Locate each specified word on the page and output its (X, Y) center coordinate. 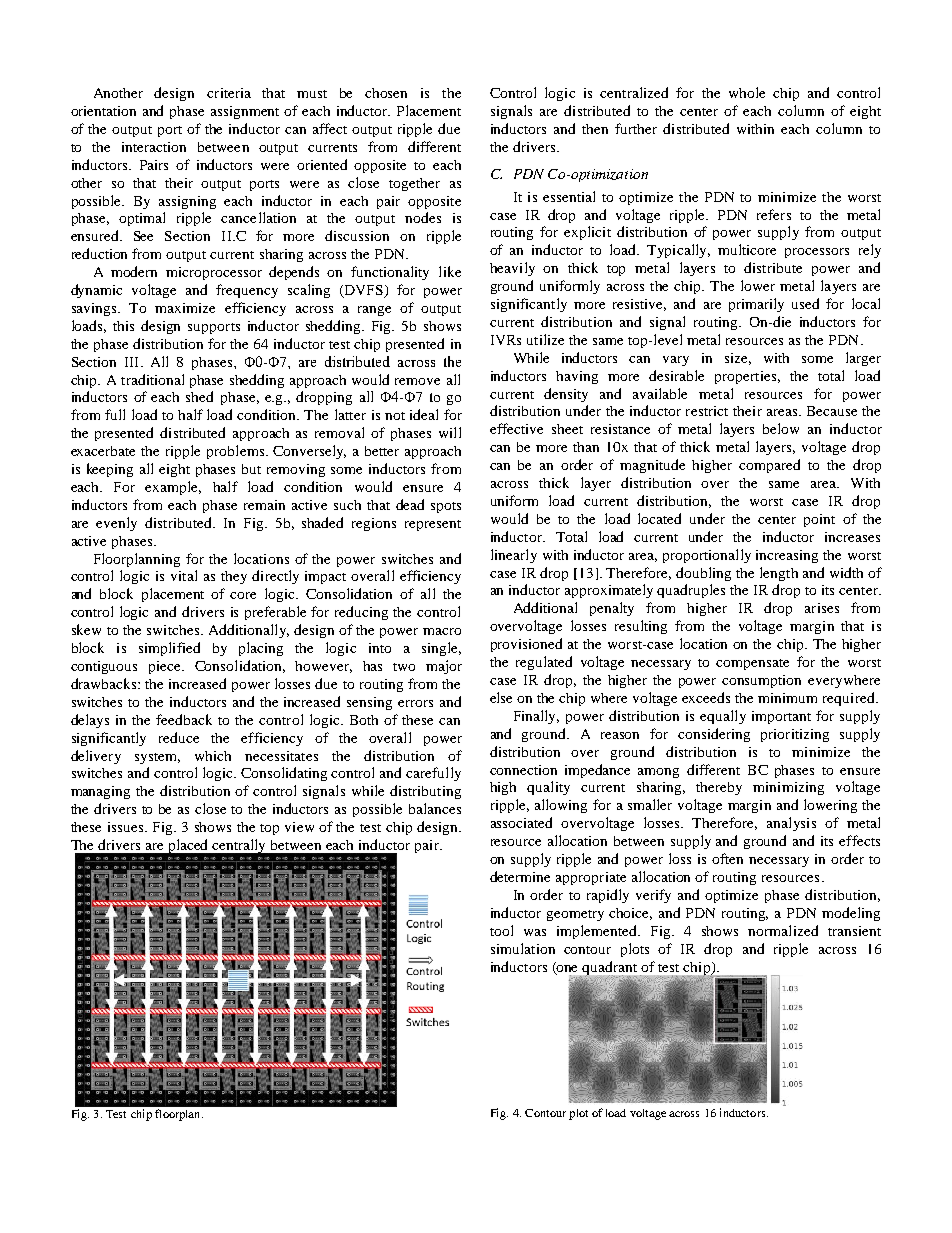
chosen (386, 93)
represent (433, 525)
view (299, 827)
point (819, 520)
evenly (116, 524)
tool (501, 930)
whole (747, 92)
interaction (154, 147)
